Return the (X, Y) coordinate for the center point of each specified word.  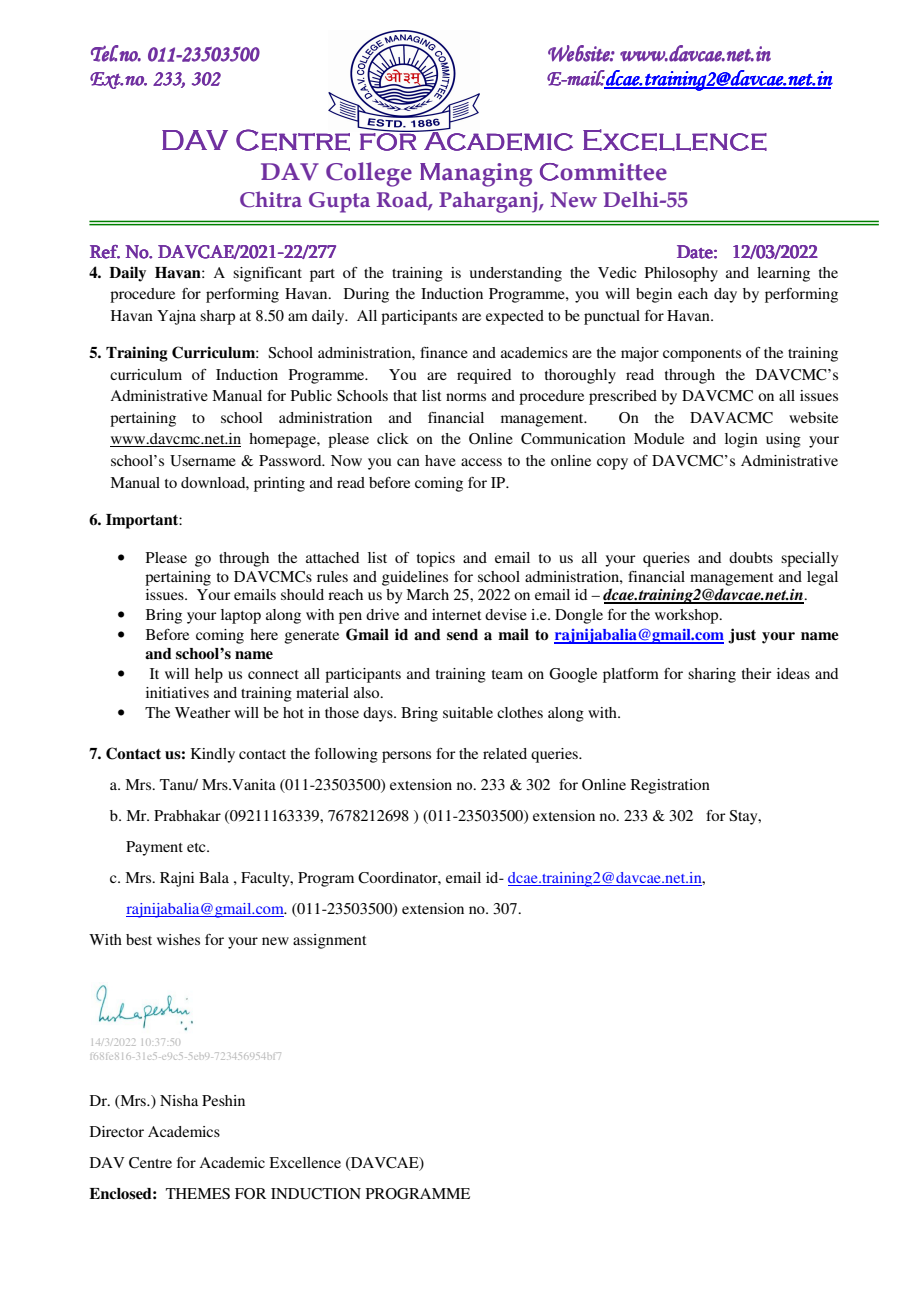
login (741, 440)
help (209, 675)
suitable (468, 712)
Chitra (271, 199)
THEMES (198, 1194)
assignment (329, 941)
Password (291, 460)
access (481, 462)
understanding (516, 274)
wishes (178, 939)
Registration (670, 786)
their (757, 673)
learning (783, 274)
